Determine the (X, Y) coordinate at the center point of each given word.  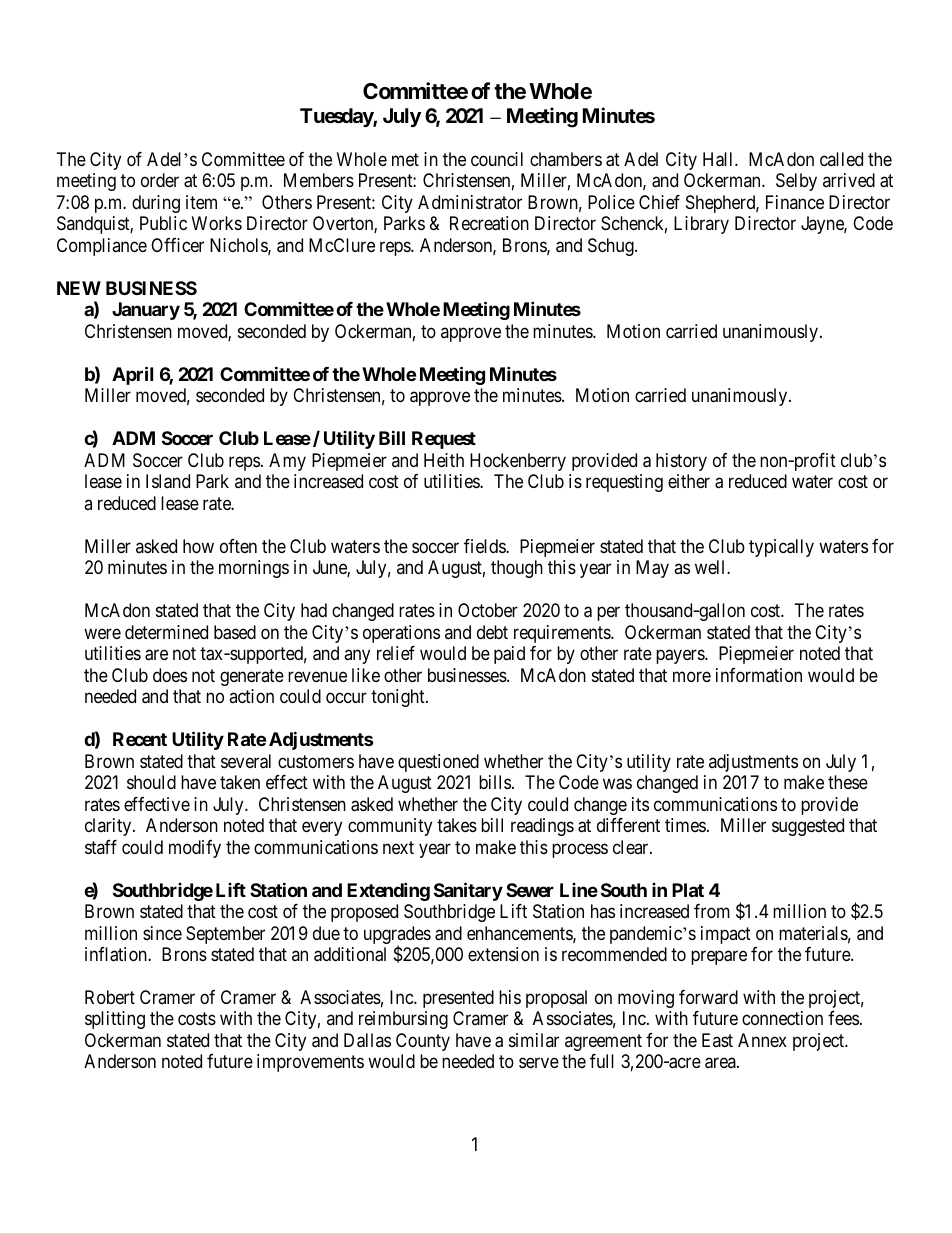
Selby (796, 182)
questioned (438, 763)
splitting (115, 1020)
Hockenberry (518, 462)
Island (168, 481)
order (160, 180)
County (423, 1042)
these (848, 782)
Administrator (470, 202)
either (689, 481)
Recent (140, 739)
